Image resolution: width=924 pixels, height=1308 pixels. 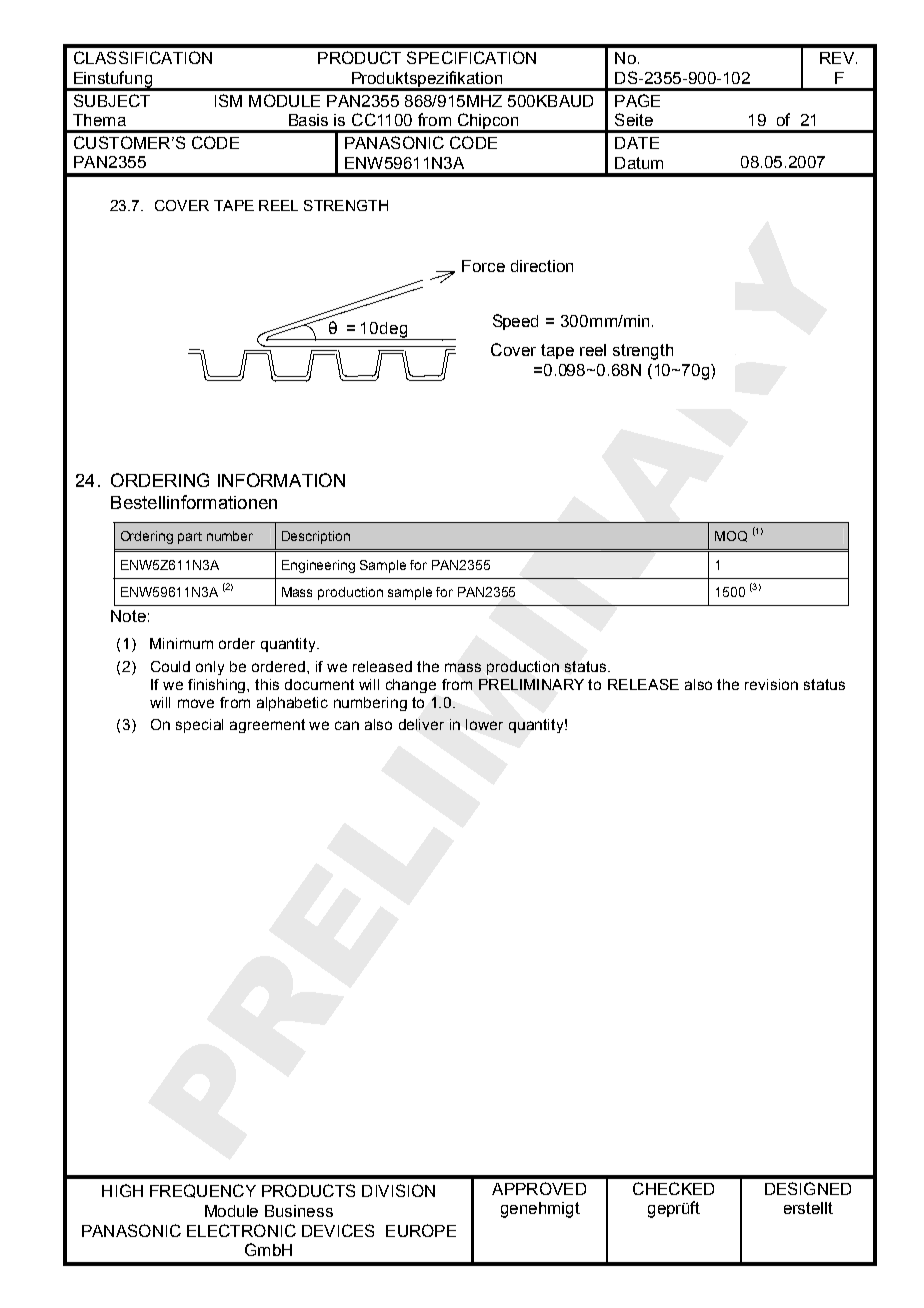 What do you see at coordinates (637, 100) in the screenshot?
I see `PAGE` at bounding box center [637, 100].
